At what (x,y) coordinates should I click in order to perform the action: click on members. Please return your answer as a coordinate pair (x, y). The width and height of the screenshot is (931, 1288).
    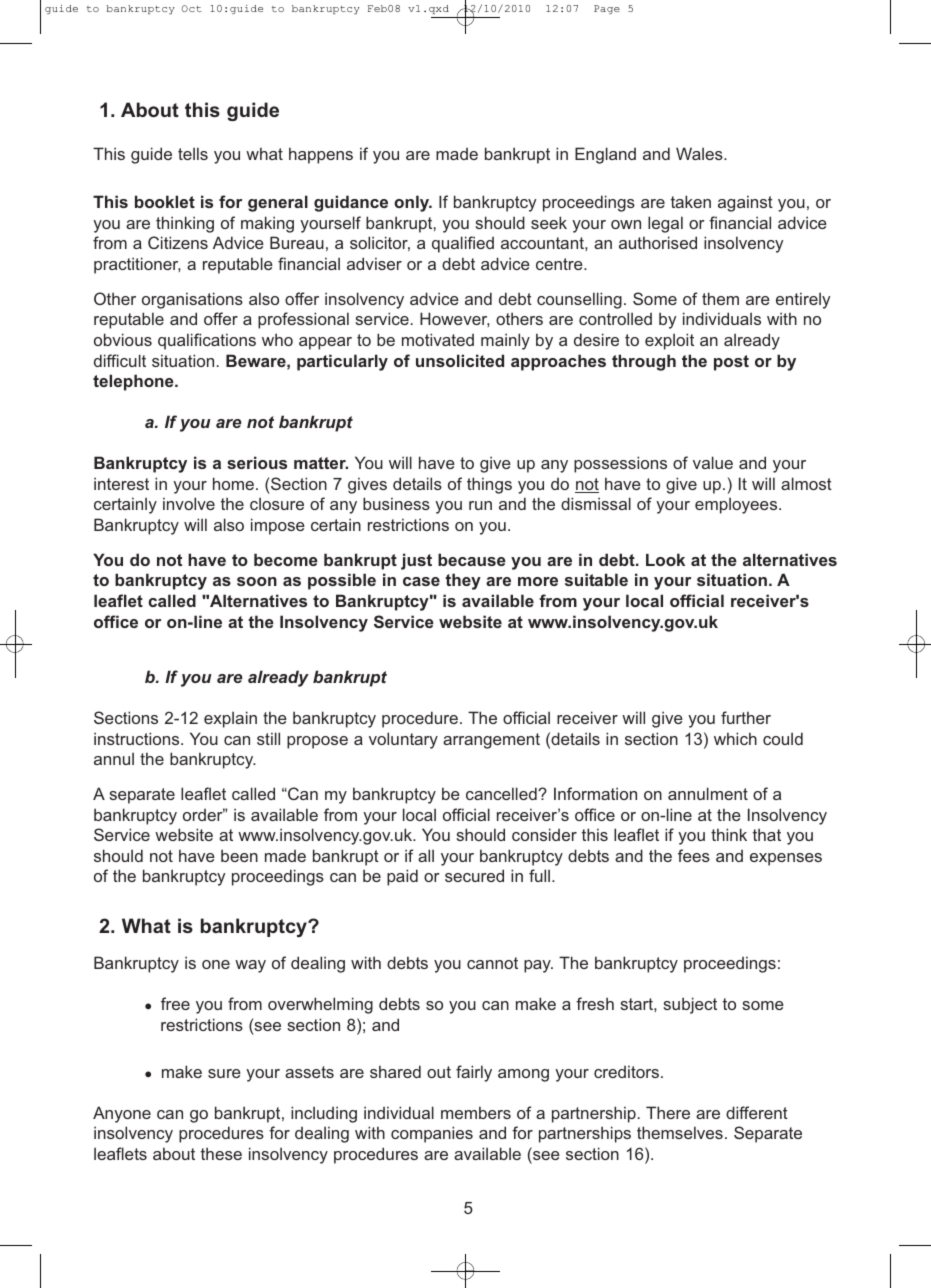
    Looking at the image, I should click on (476, 1112).
